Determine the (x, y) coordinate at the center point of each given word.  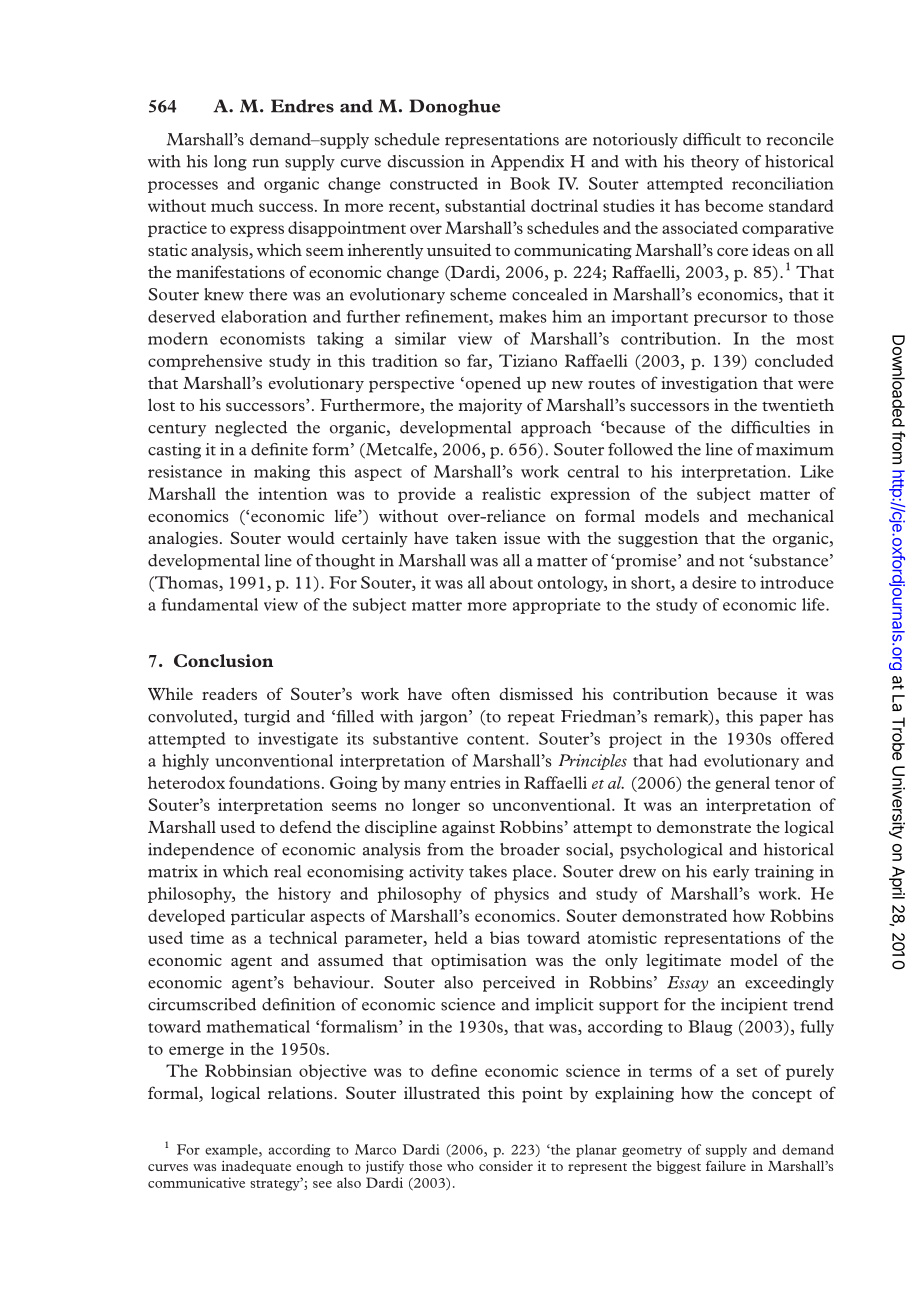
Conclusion (223, 660)
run (266, 163)
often (471, 693)
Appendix (527, 163)
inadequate (256, 1167)
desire (714, 582)
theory (715, 163)
